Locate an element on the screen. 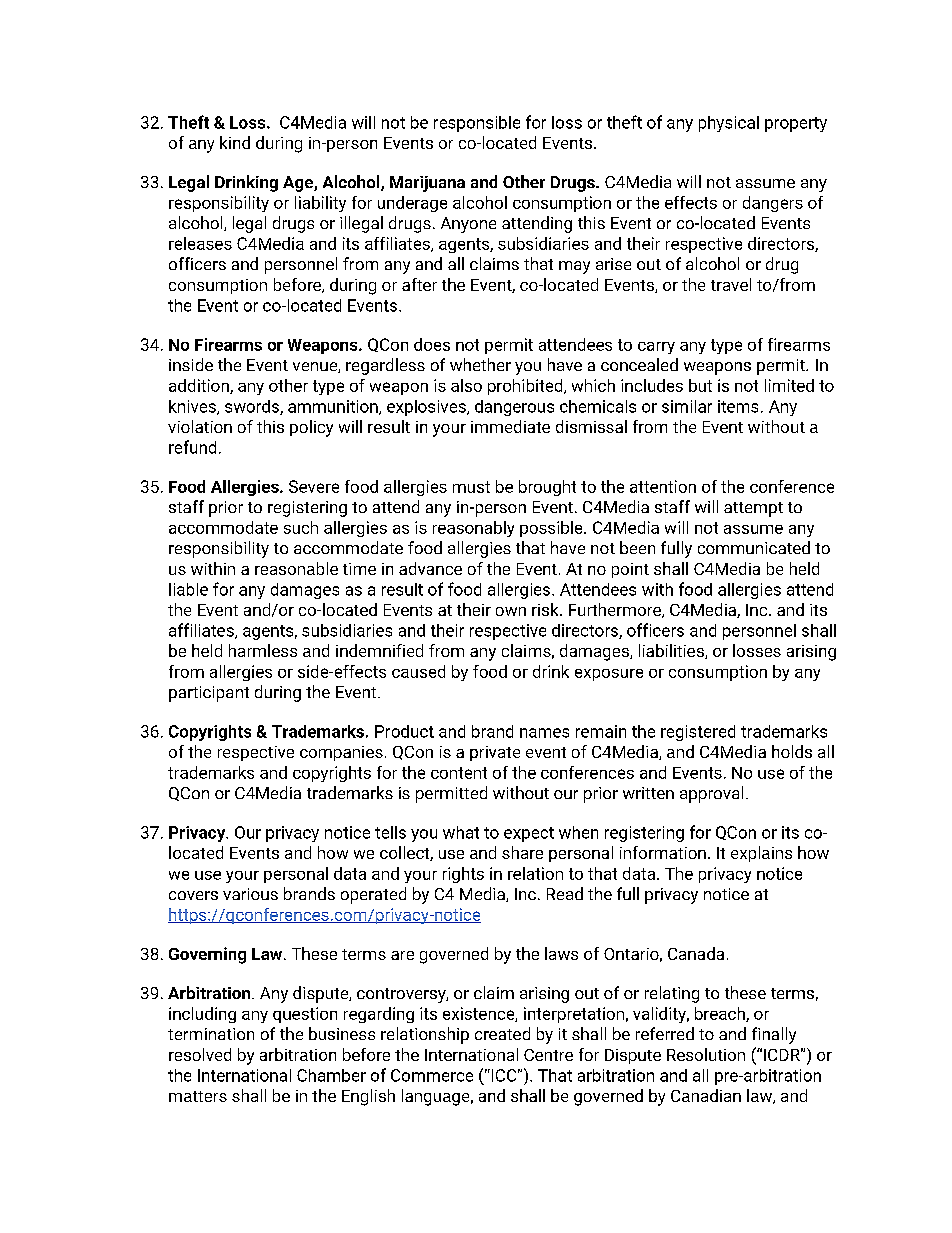 Image resolution: width=952 pixels, height=1233 pixels. responsible is located at coordinates (477, 124).
